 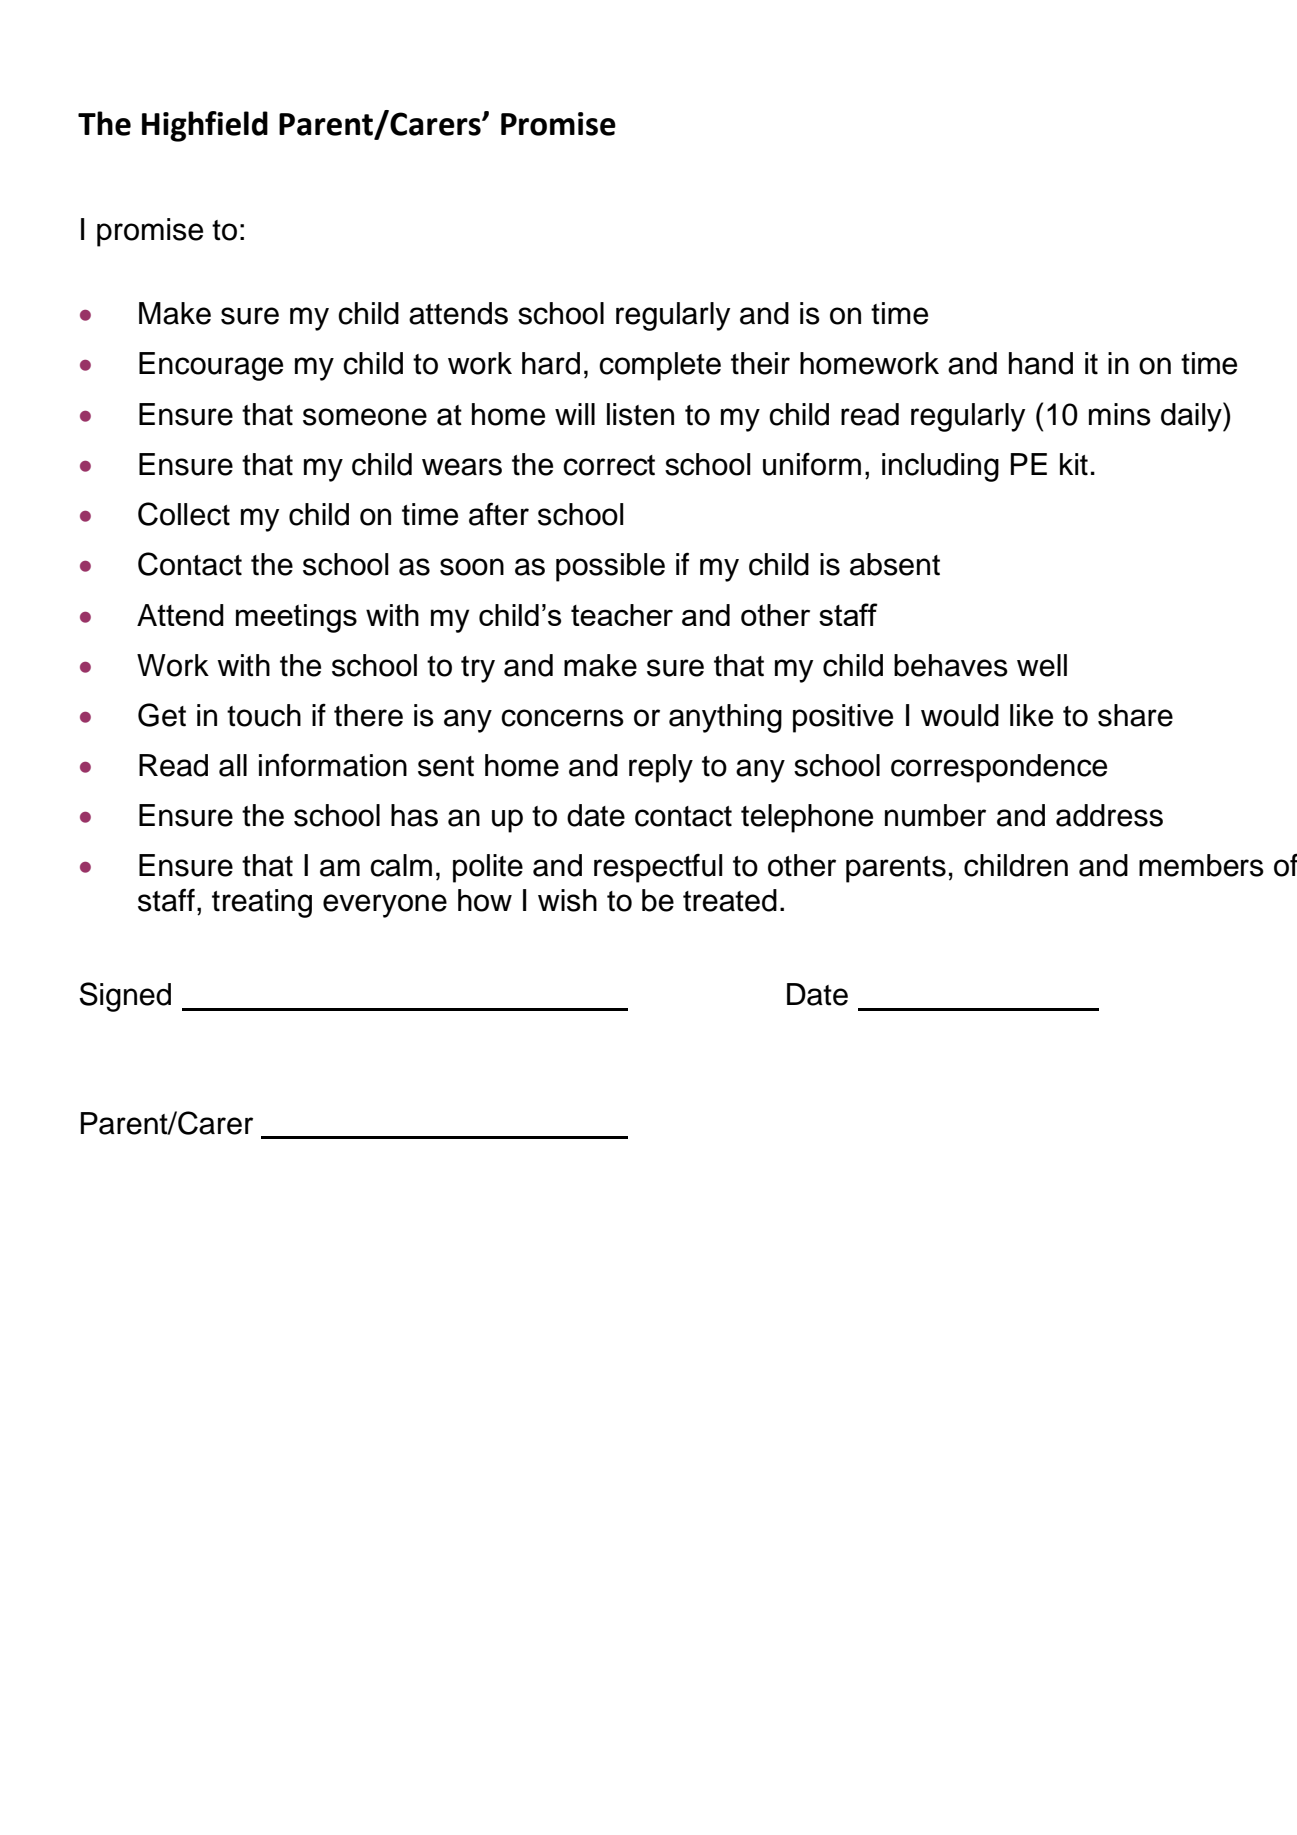 What do you see at coordinates (125, 997) in the screenshot?
I see `Signed` at bounding box center [125, 997].
